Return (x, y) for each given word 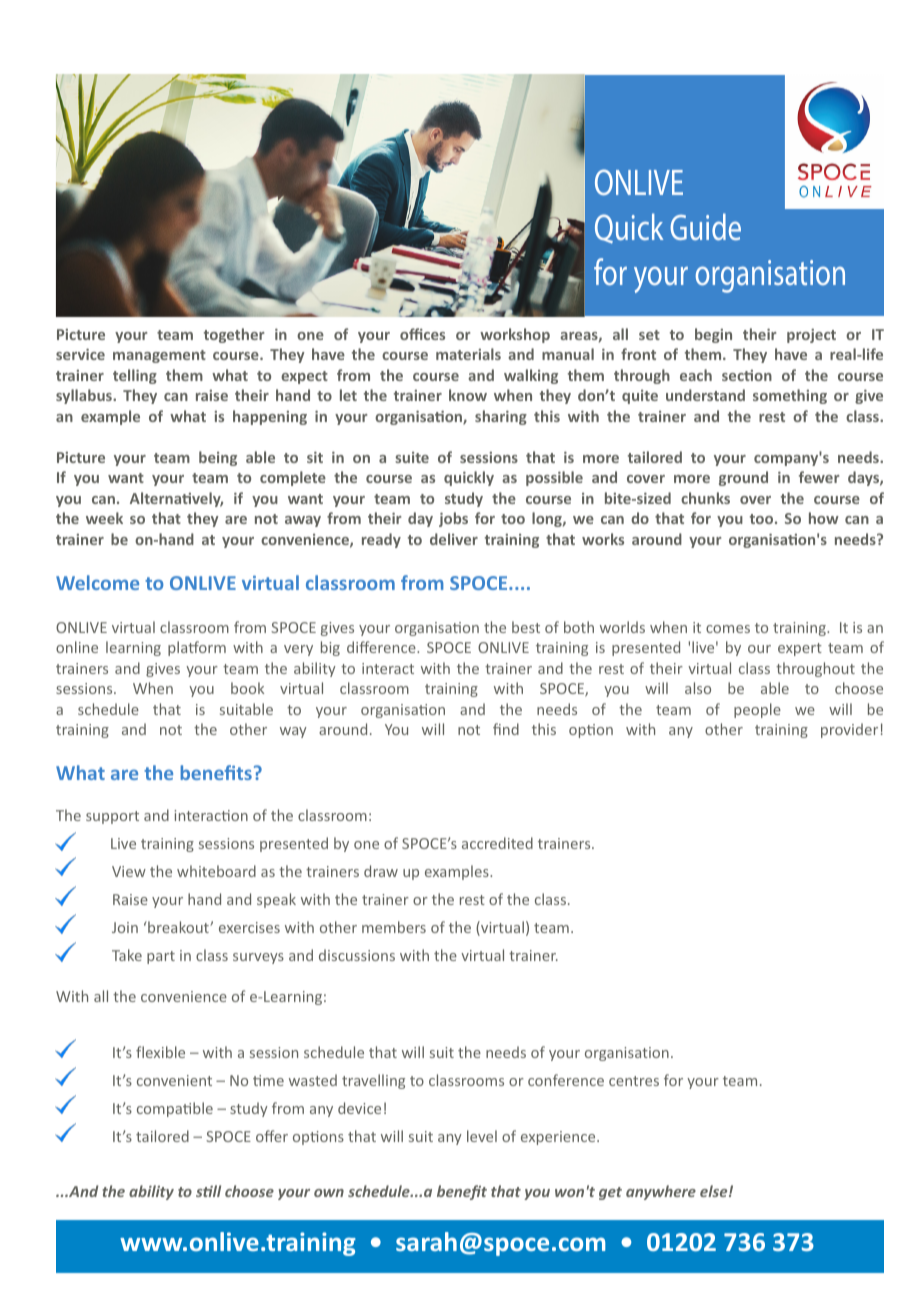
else (715, 1191)
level (482, 1136)
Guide (705, 226)
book (247, 688)
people (757, 710)
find (506, 729)
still (208, 1191)
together (234, 335)
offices (422, 334)
